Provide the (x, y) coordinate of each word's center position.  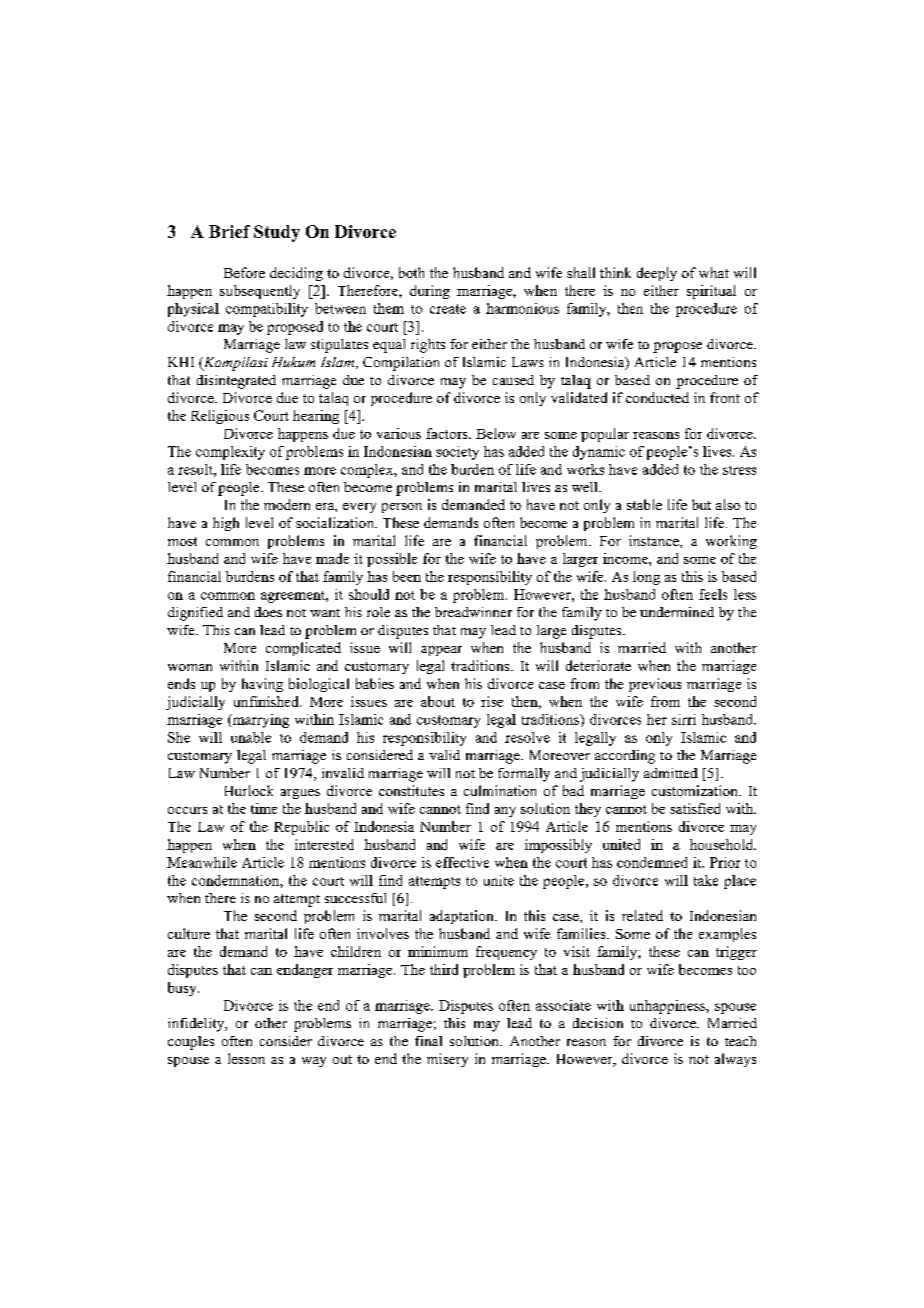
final (428, 1041)
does (268, 612)
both (411, 272)
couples (191, 1043)
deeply (657, 274)
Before (244, 272)
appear (441, 651)
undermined (677, 612)
